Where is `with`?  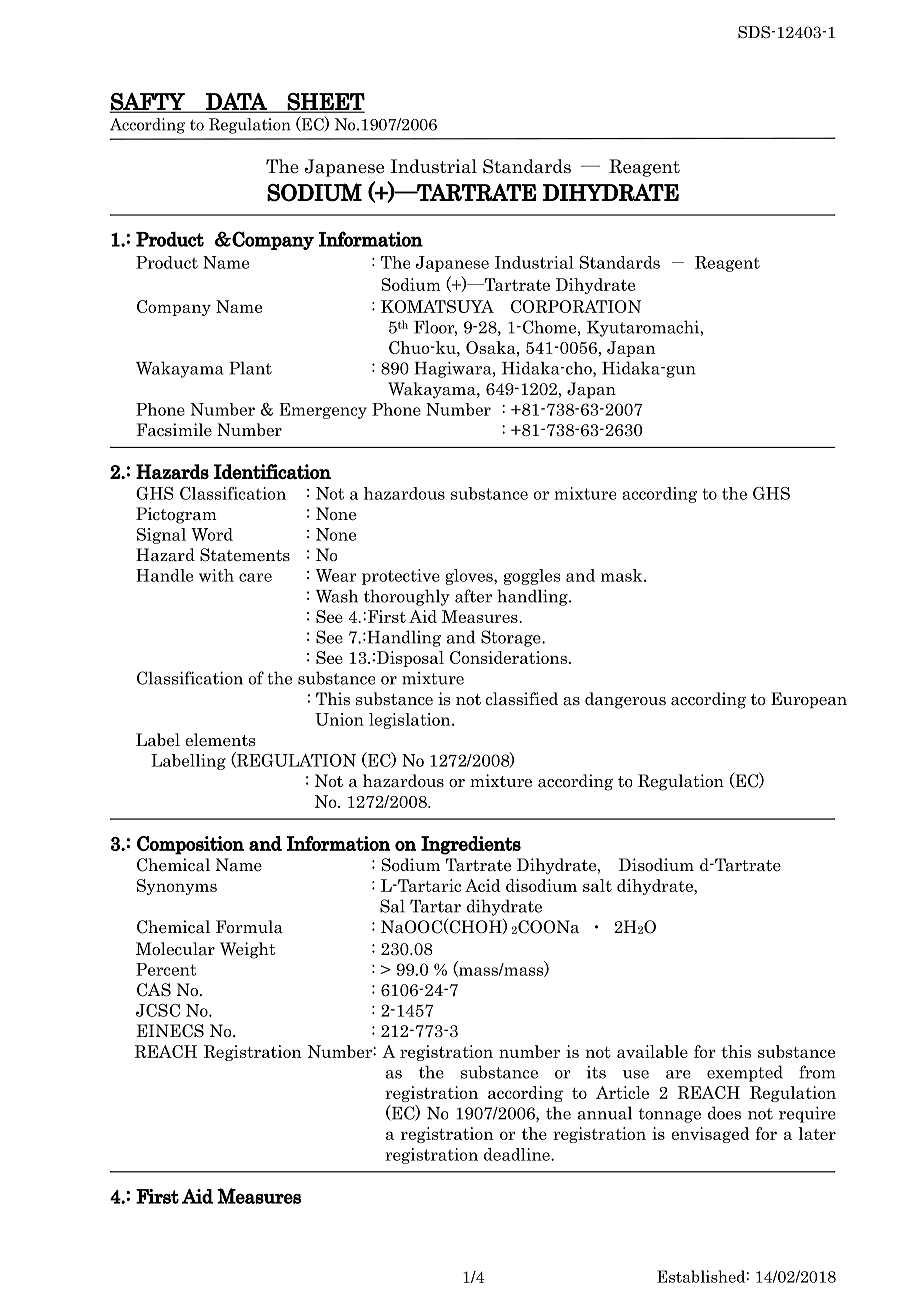
with is located at coordinates (216, 575).
